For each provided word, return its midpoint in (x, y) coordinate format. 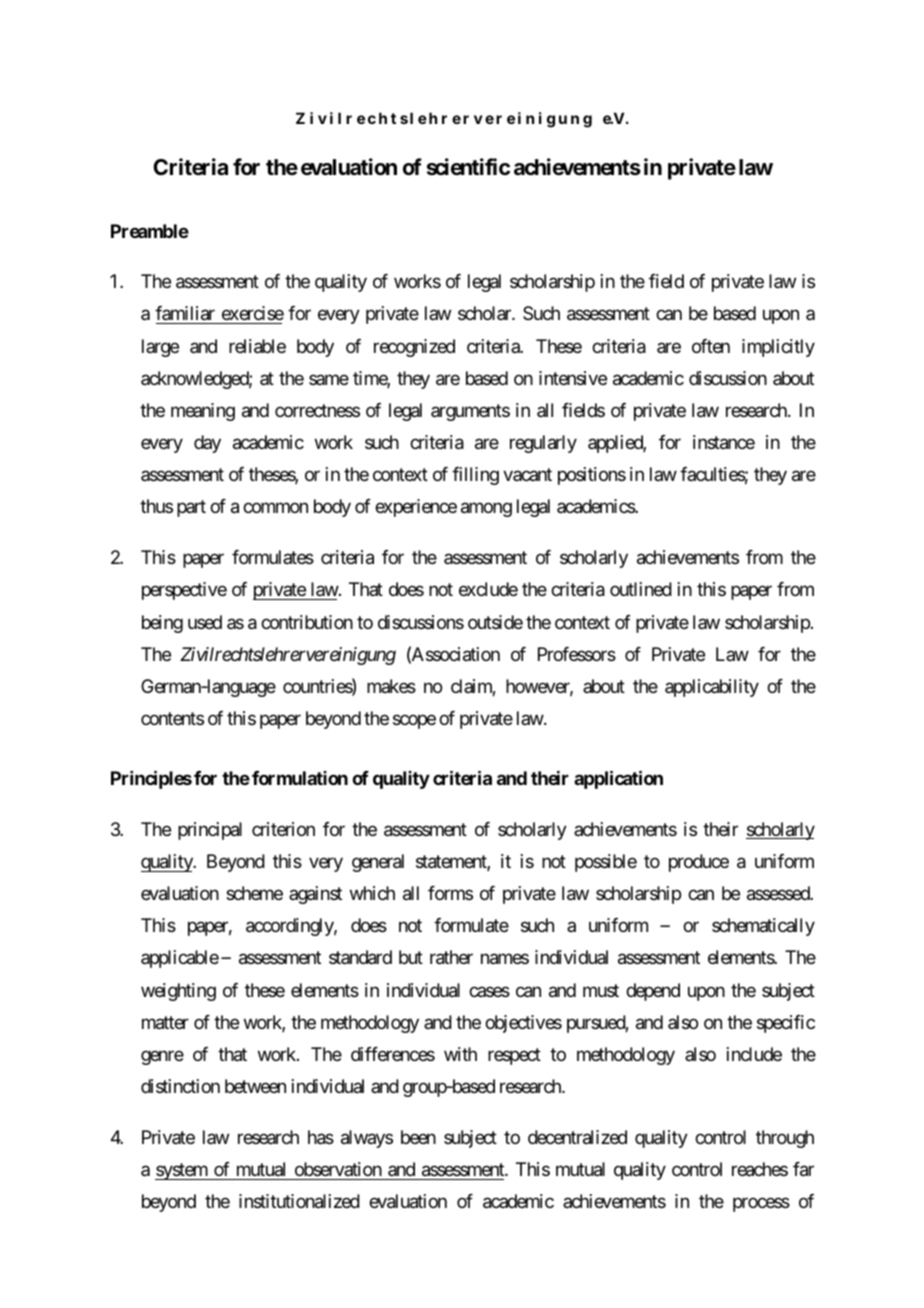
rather (451, 957)
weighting (178, 992)
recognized (414, 348)
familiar (185, 313)
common (275, 508)
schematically (763, 927)
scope (414, 721)
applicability (712, 688)
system (182, 1171)
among (486, 510)
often (711, 346)
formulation (300, 778)
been (418, 1137)
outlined (641, 589)
